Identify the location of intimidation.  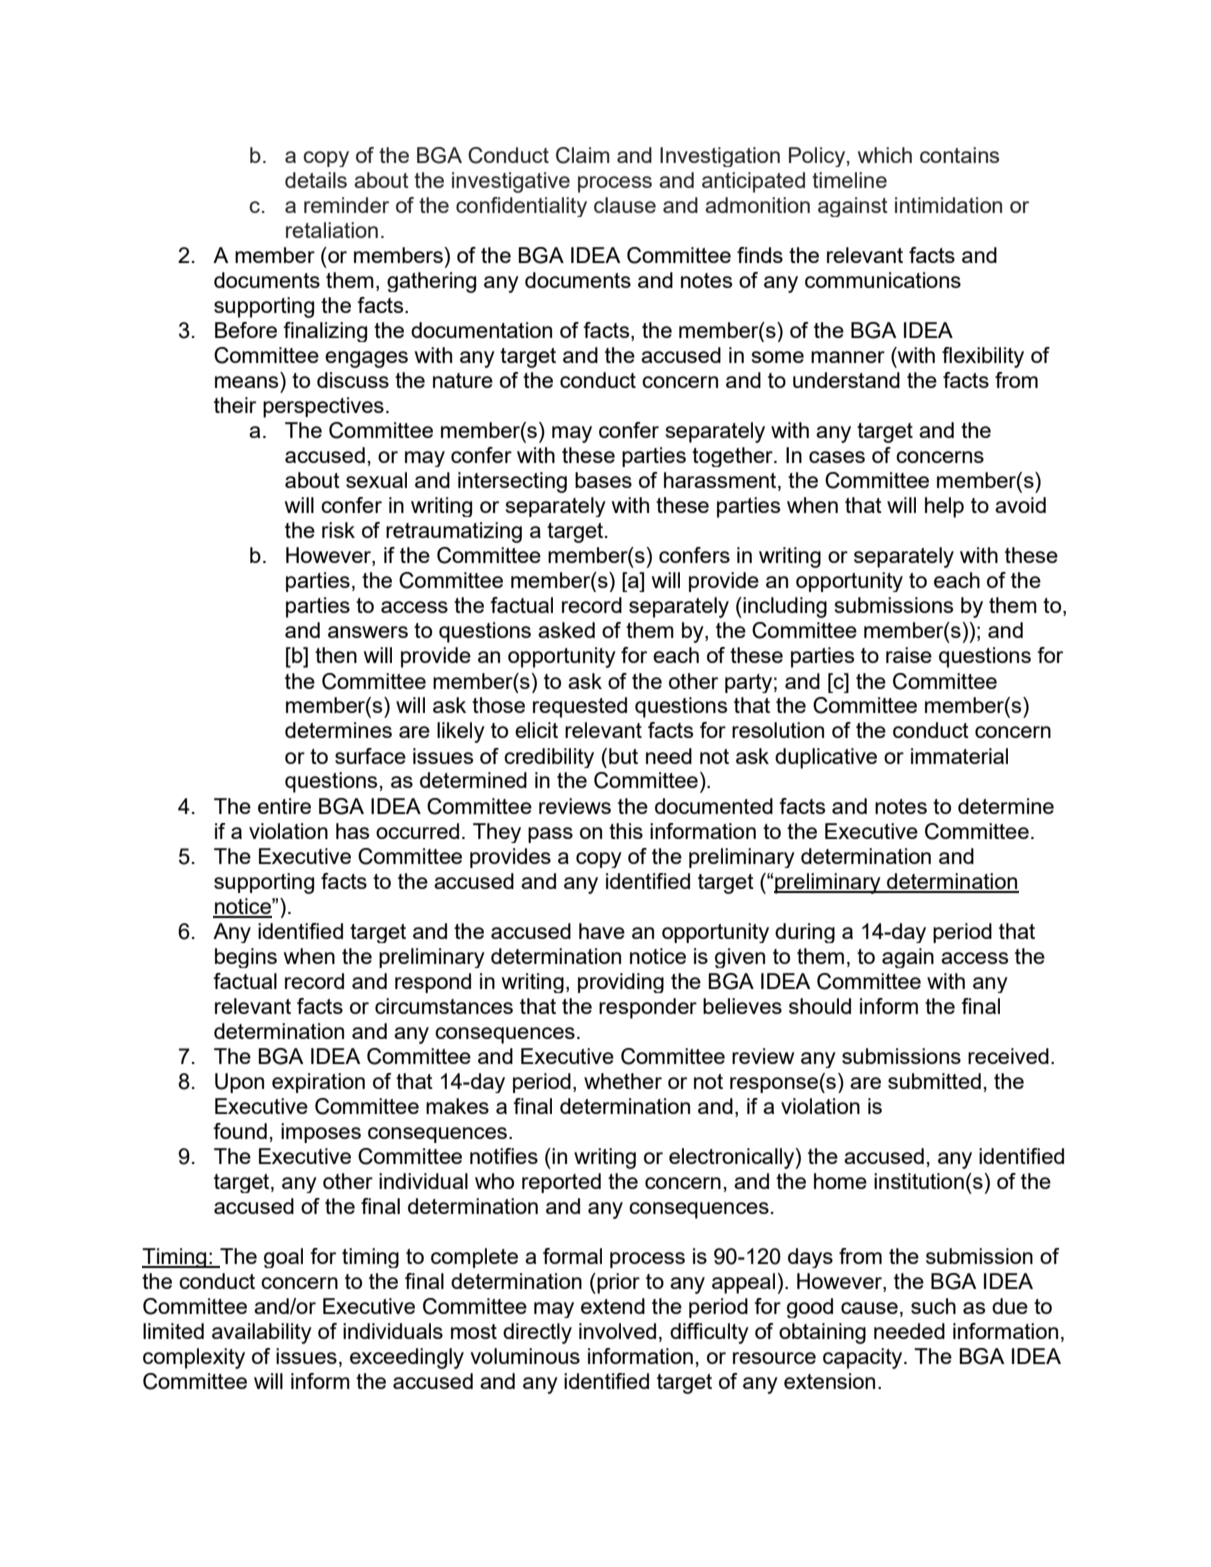
(948, 205).
